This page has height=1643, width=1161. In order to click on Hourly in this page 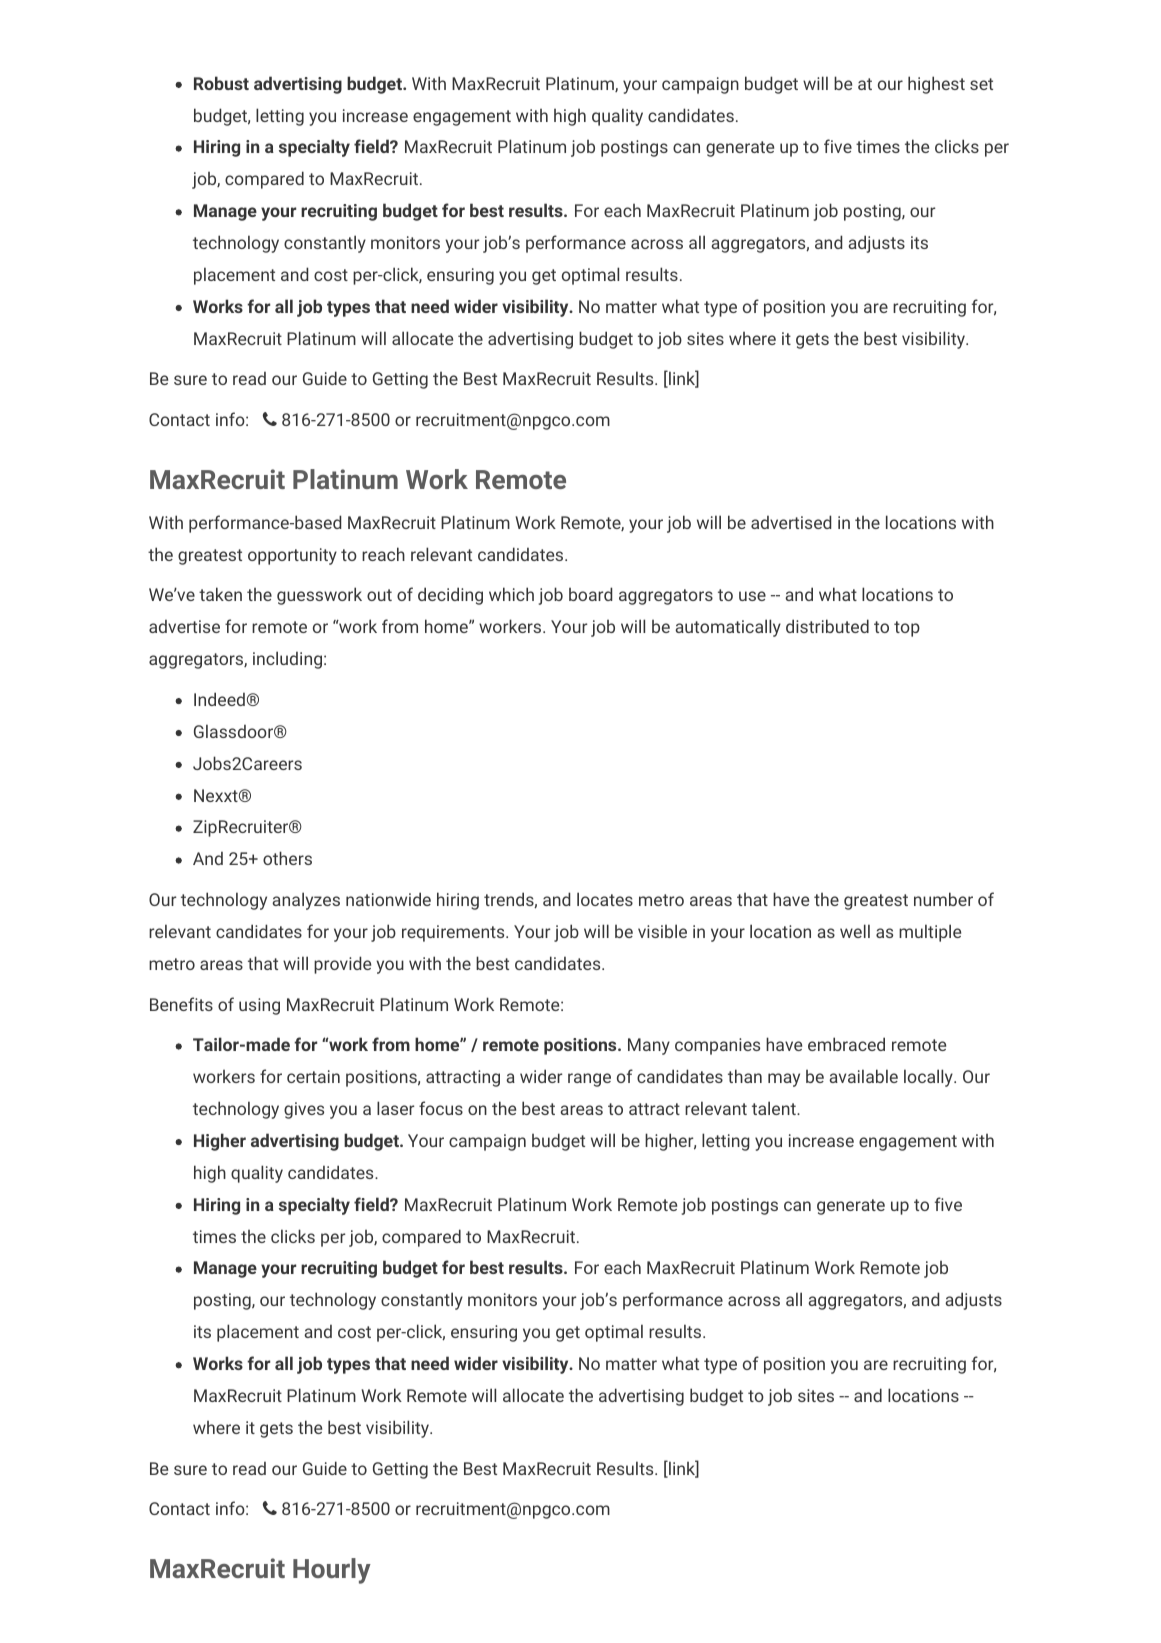, I will do `click(332, 1571)`.
